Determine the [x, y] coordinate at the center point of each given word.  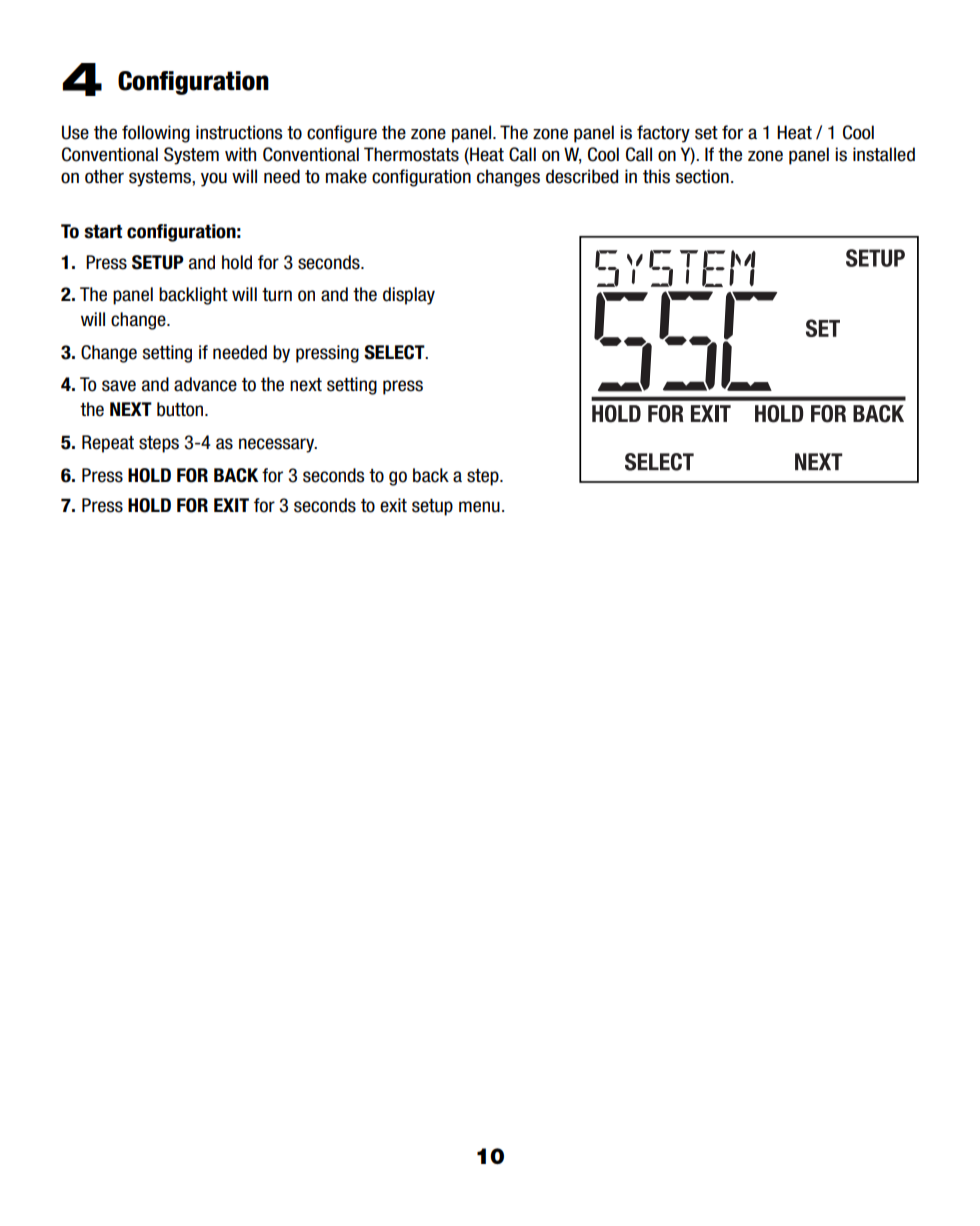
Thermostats [411, 154]
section [702, 176]
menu [479, 507]
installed [884, 154]
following [156, 134]
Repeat [108, 444]
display [409, 296]
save [119, 386]
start [103, 232]
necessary [278, 445]
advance [205, 384]
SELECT [395, 352]
